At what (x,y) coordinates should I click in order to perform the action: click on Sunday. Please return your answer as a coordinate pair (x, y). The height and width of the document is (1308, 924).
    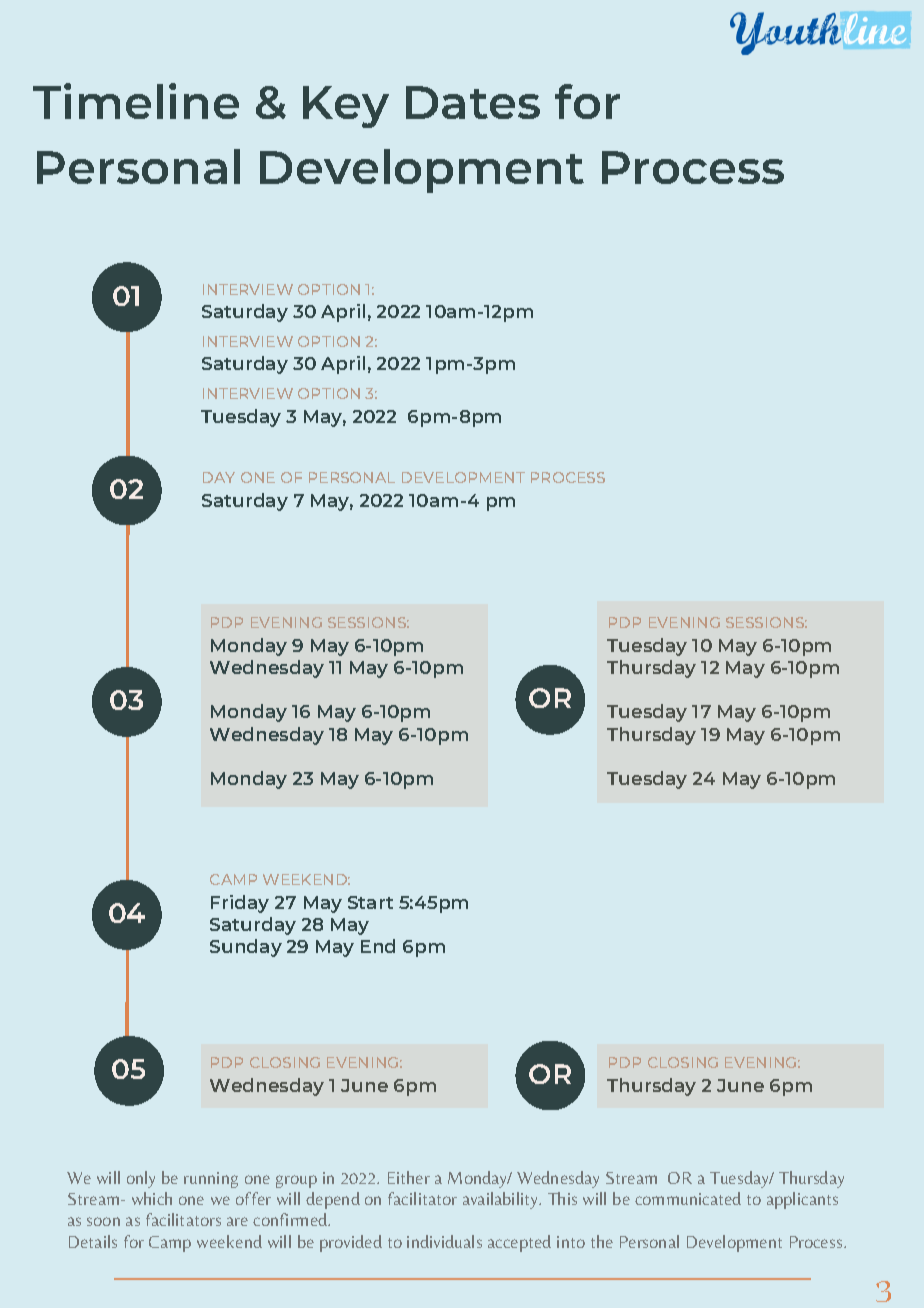
    Looking at the image, I should click on (246, 948).
